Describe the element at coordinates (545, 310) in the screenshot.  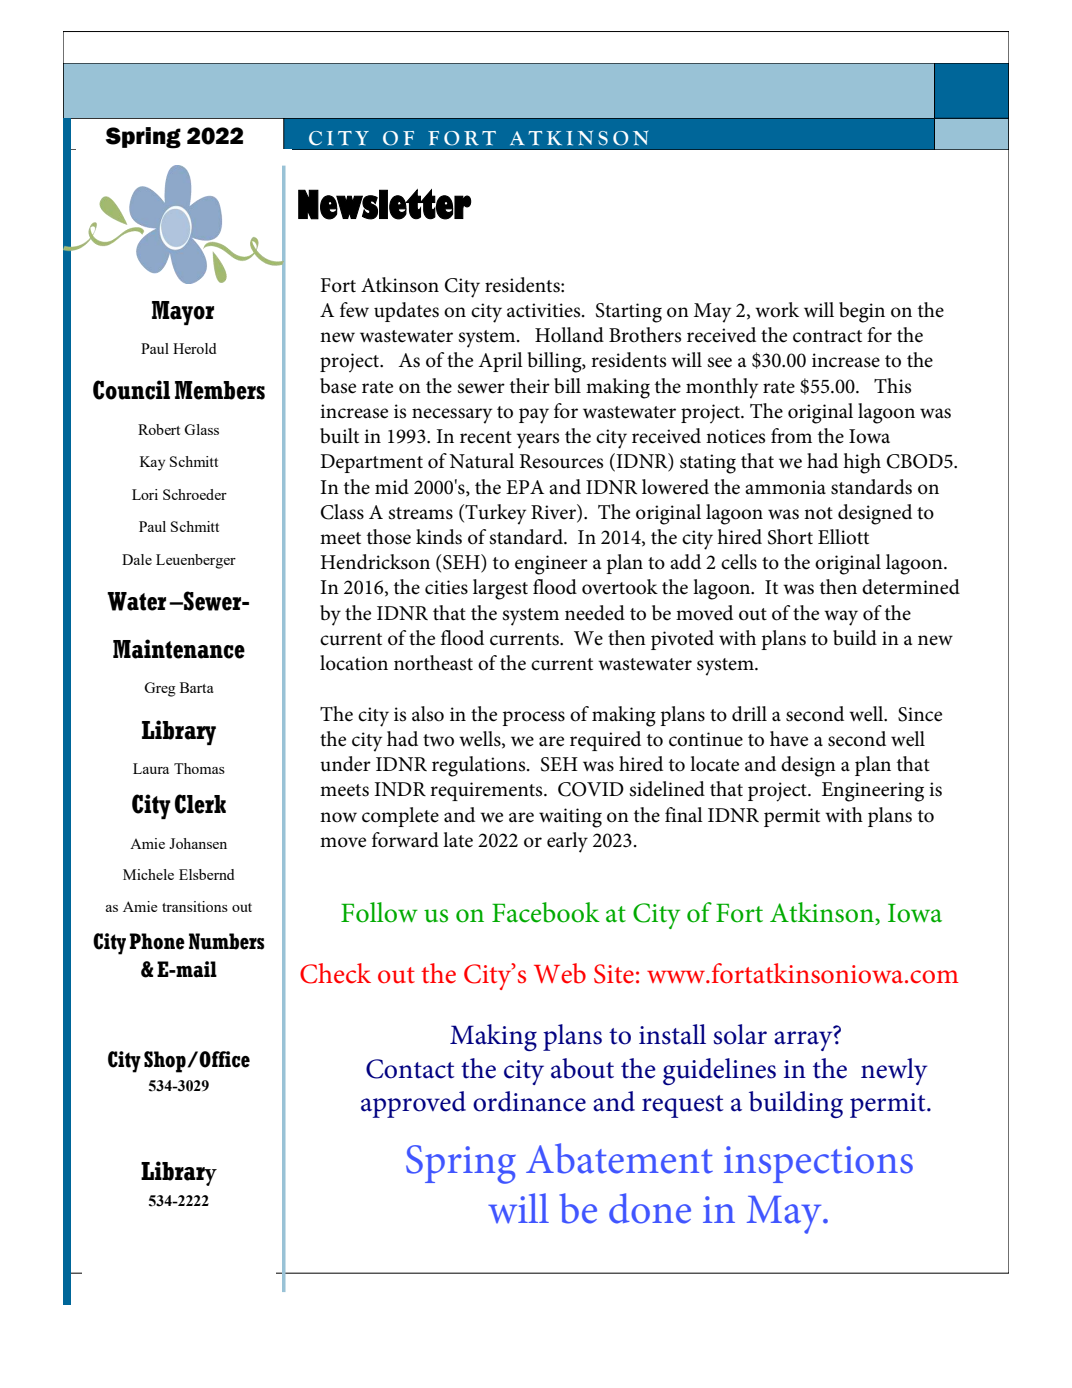
I see `activities` at that location.
